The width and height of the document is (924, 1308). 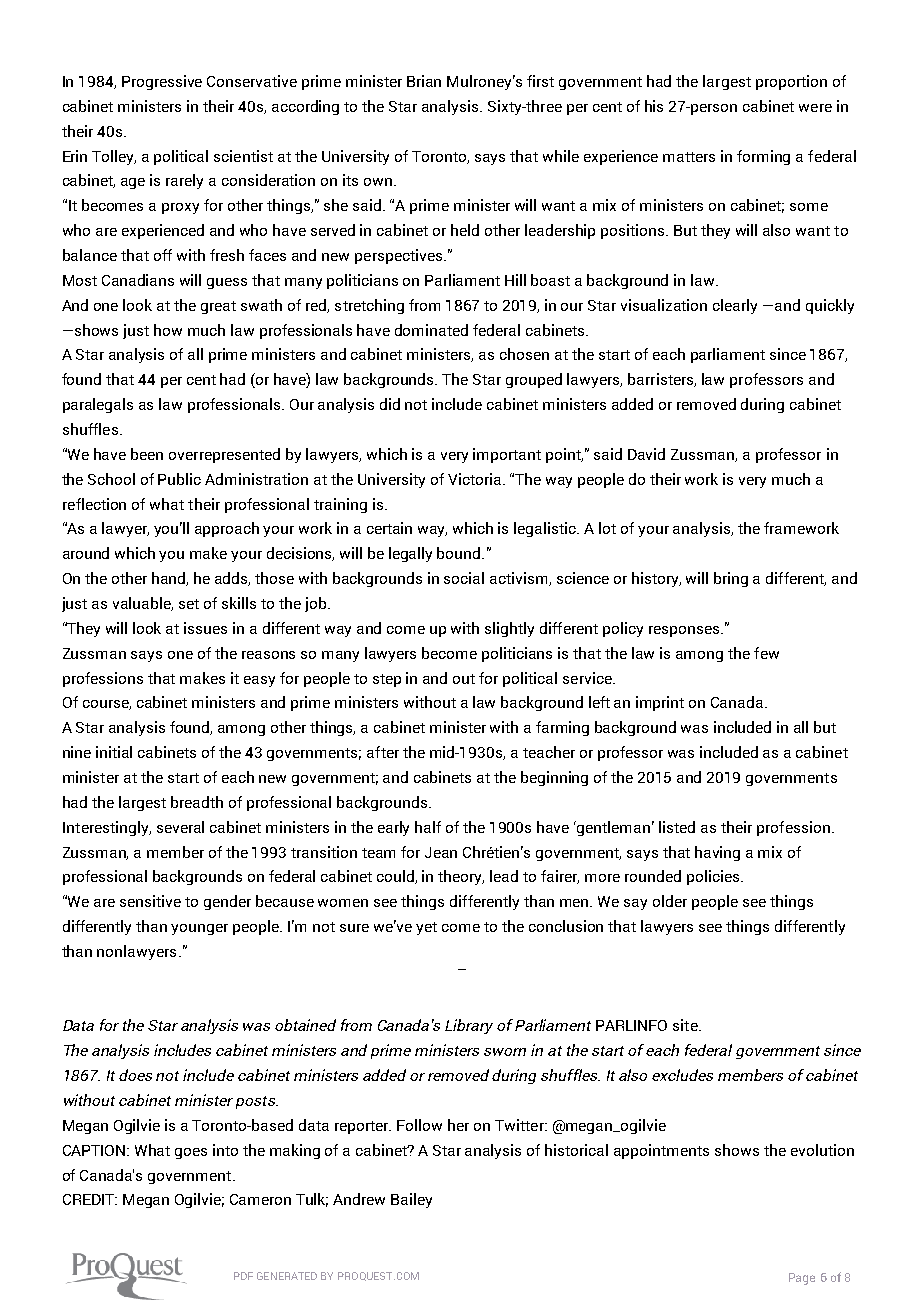 What do you see at coordinates (199, 929) in the document?
I see `younger` at bounding box center [199, 929].
